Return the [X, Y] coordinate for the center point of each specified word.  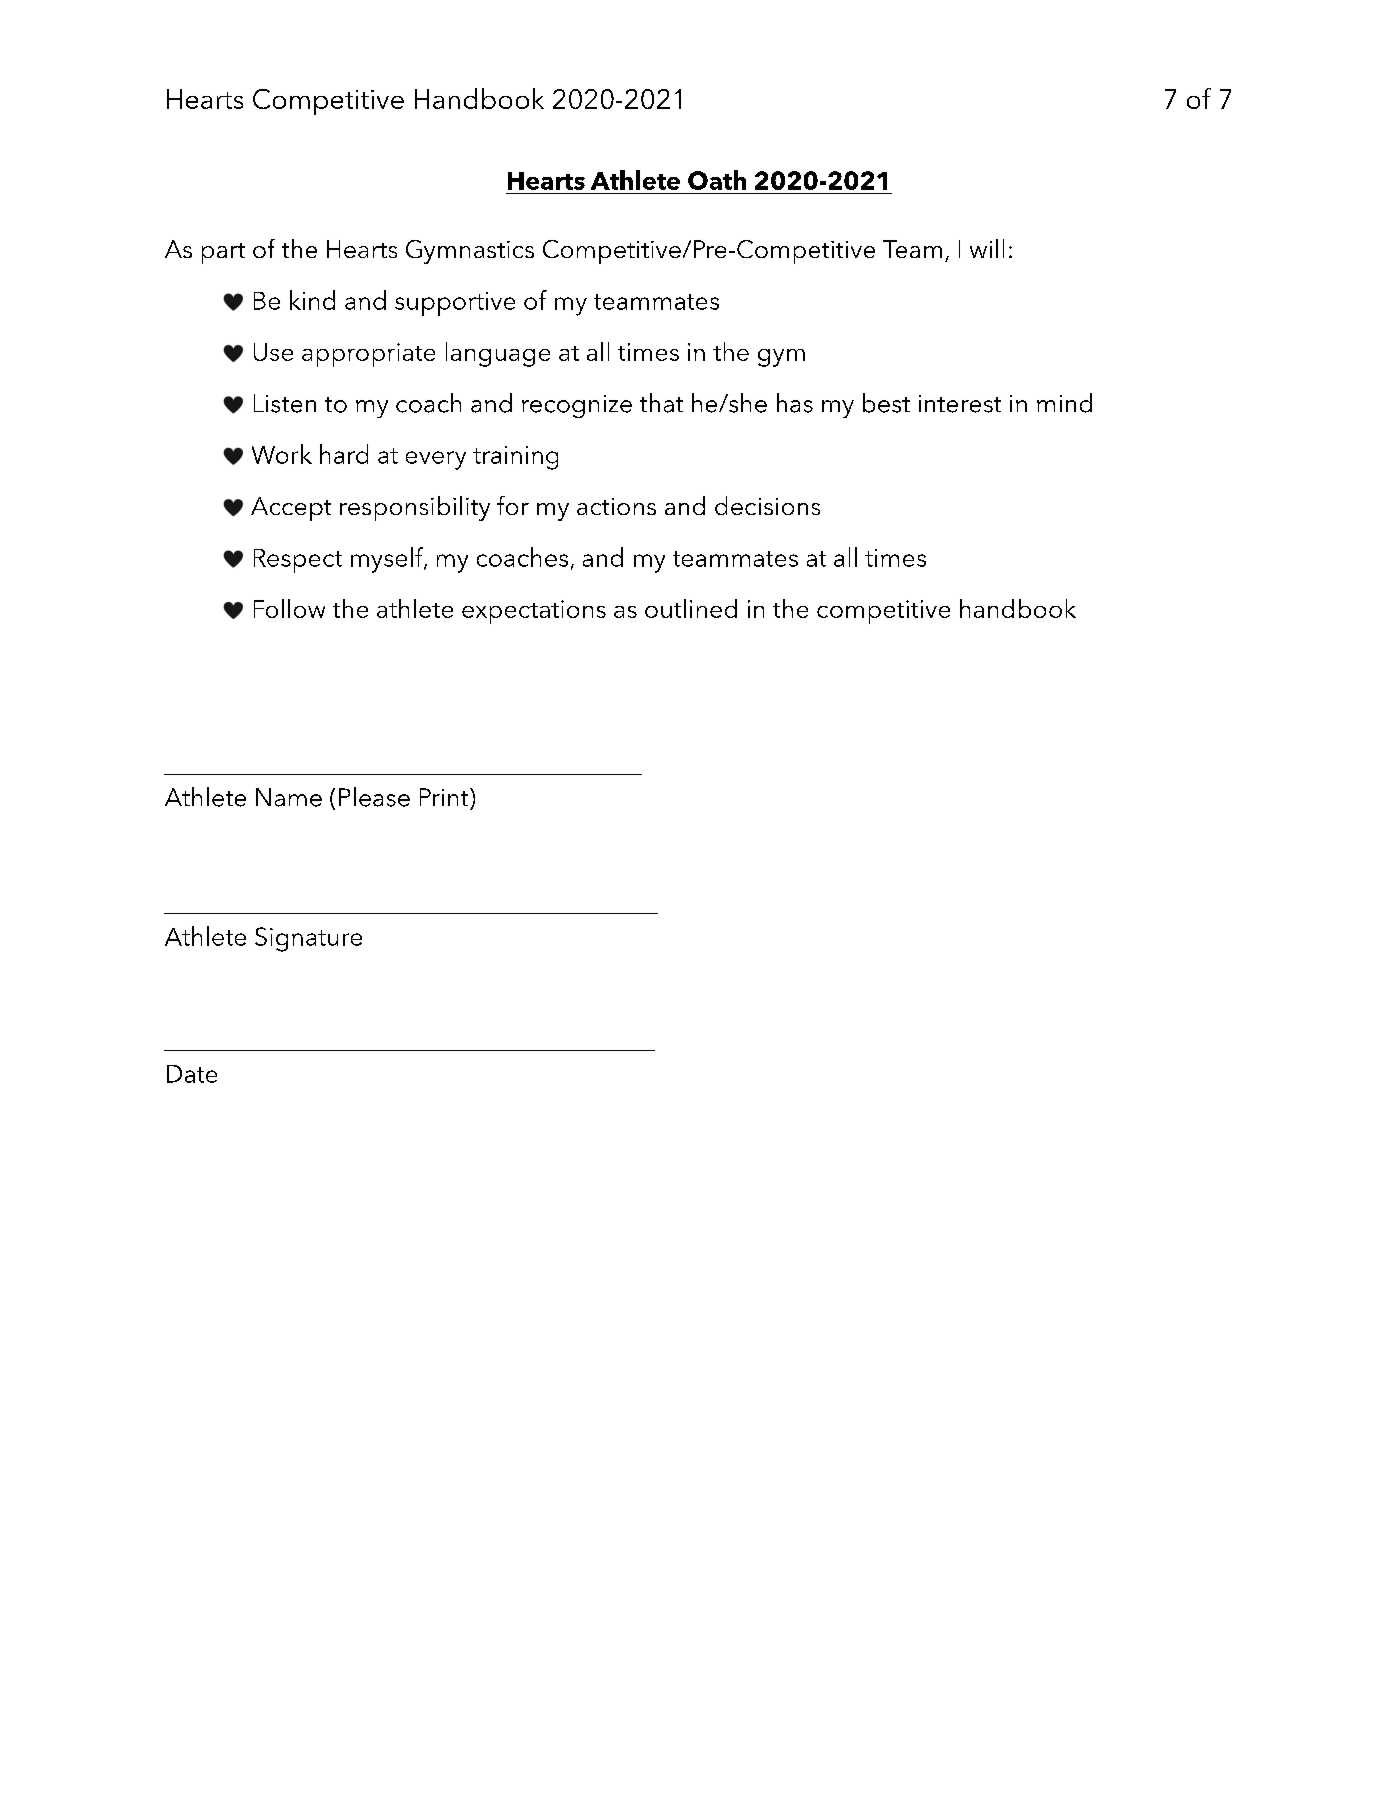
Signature [308, 939]
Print [445, 797]
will [987, 248]
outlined [691, 608]
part [223, 253]
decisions [767, 505]
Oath [717, 180]
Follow [289, 608]
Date [192, 1074]
